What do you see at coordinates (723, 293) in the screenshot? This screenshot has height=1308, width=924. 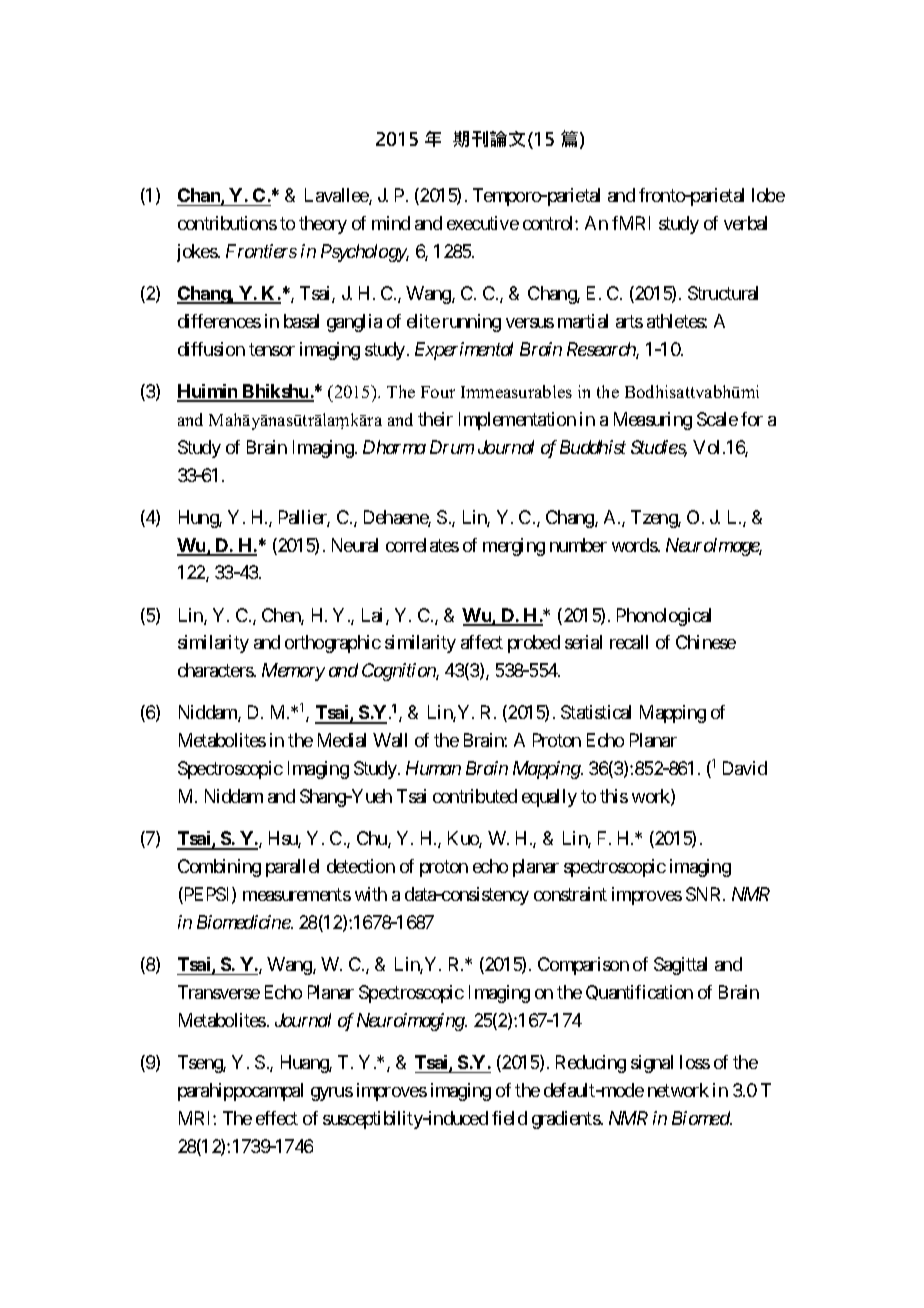 I see `Structural` at bounding box center [723, 293].
